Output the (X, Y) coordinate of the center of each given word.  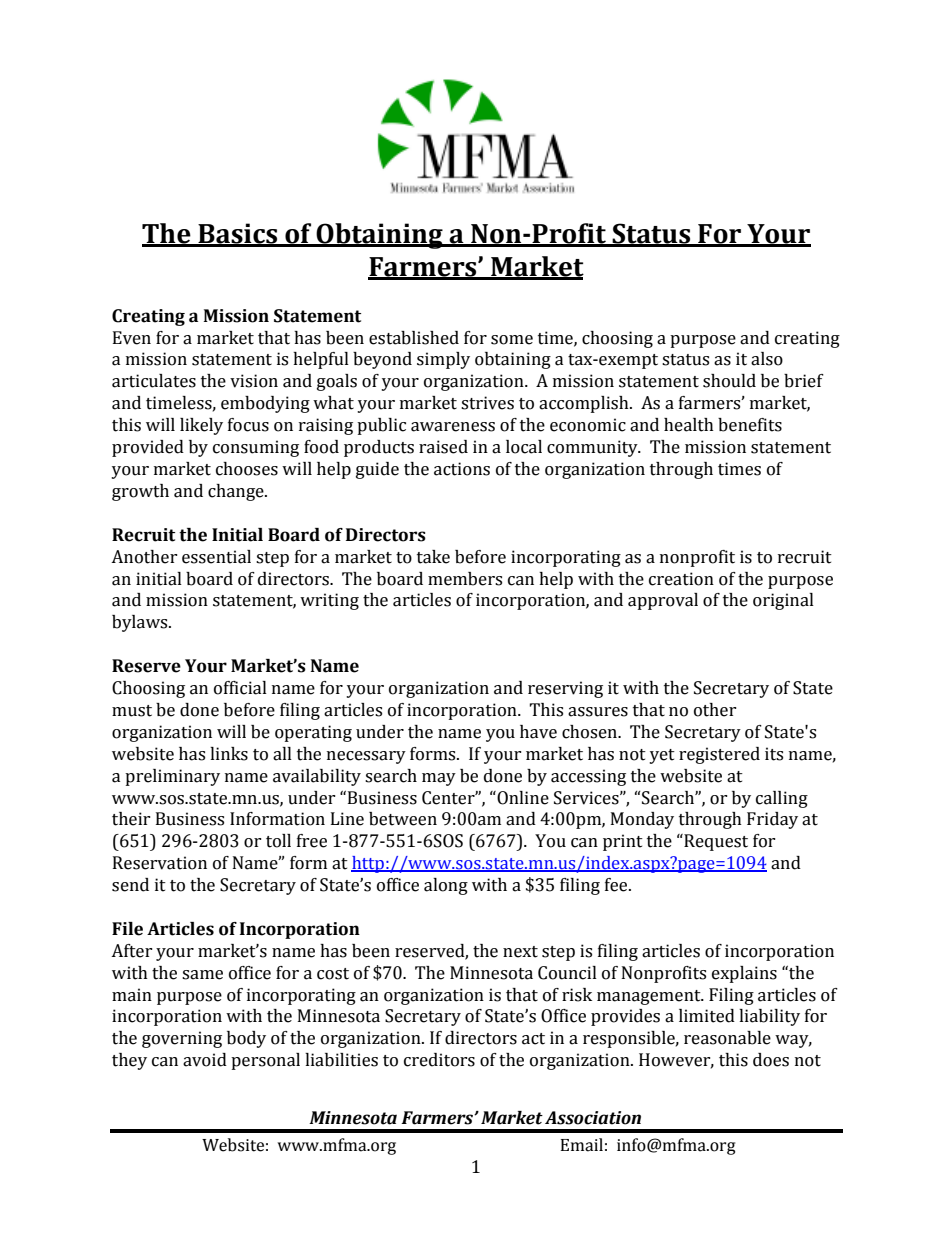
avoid (205, 1060)
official (240, 688)
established (414, 338)
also (767, 359)
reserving (565, 689)
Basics (238, 234)
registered (719, 755)
